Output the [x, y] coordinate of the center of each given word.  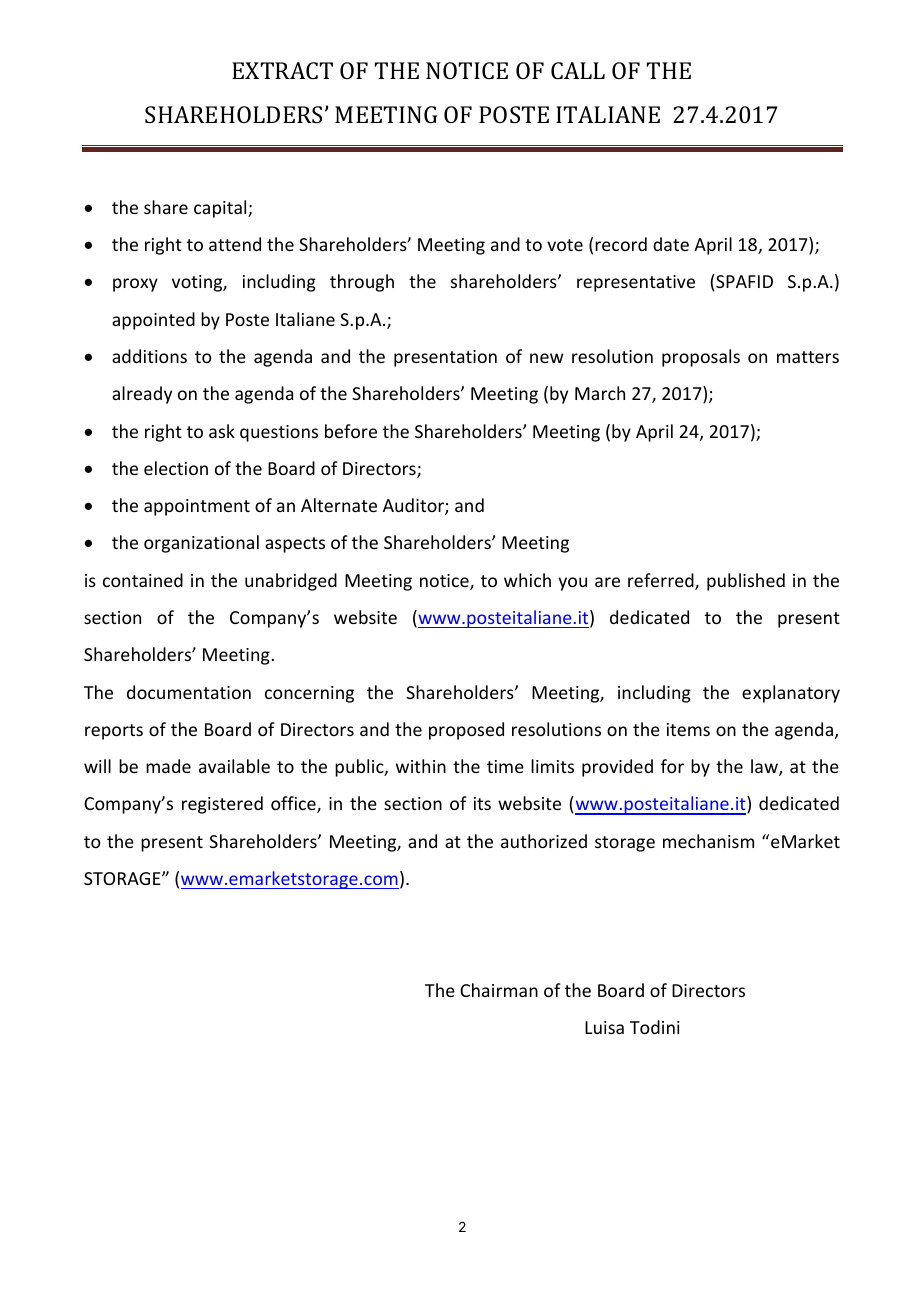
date [671, 244]
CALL [578, 70]
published [746, 582]
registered [222, 805]
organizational [201, 544]
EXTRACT [282, 70]
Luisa [604, 1027]
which [527, 580]
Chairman [499, 990]
